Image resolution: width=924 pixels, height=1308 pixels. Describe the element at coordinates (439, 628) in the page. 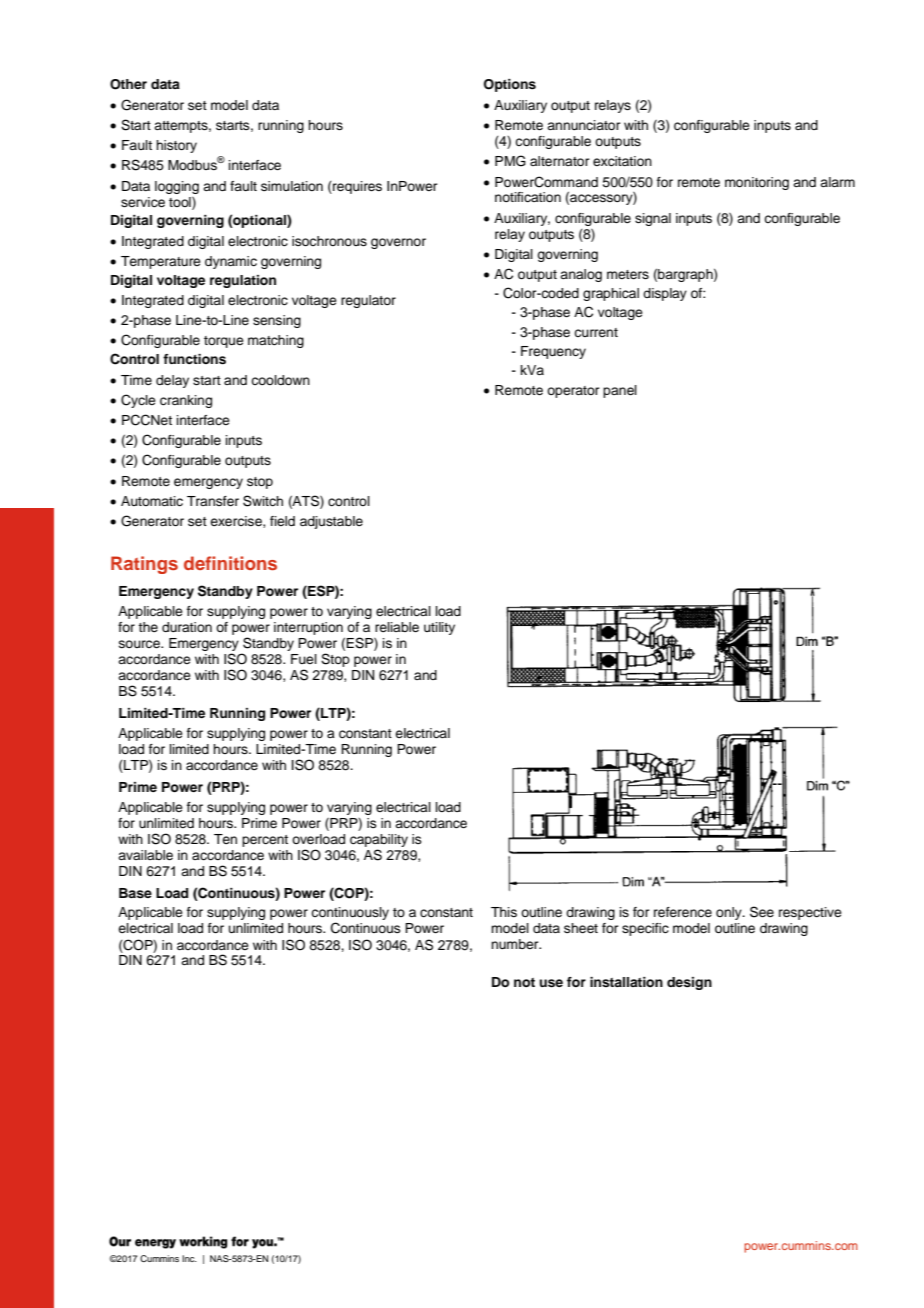

I see `utility` at that location.
